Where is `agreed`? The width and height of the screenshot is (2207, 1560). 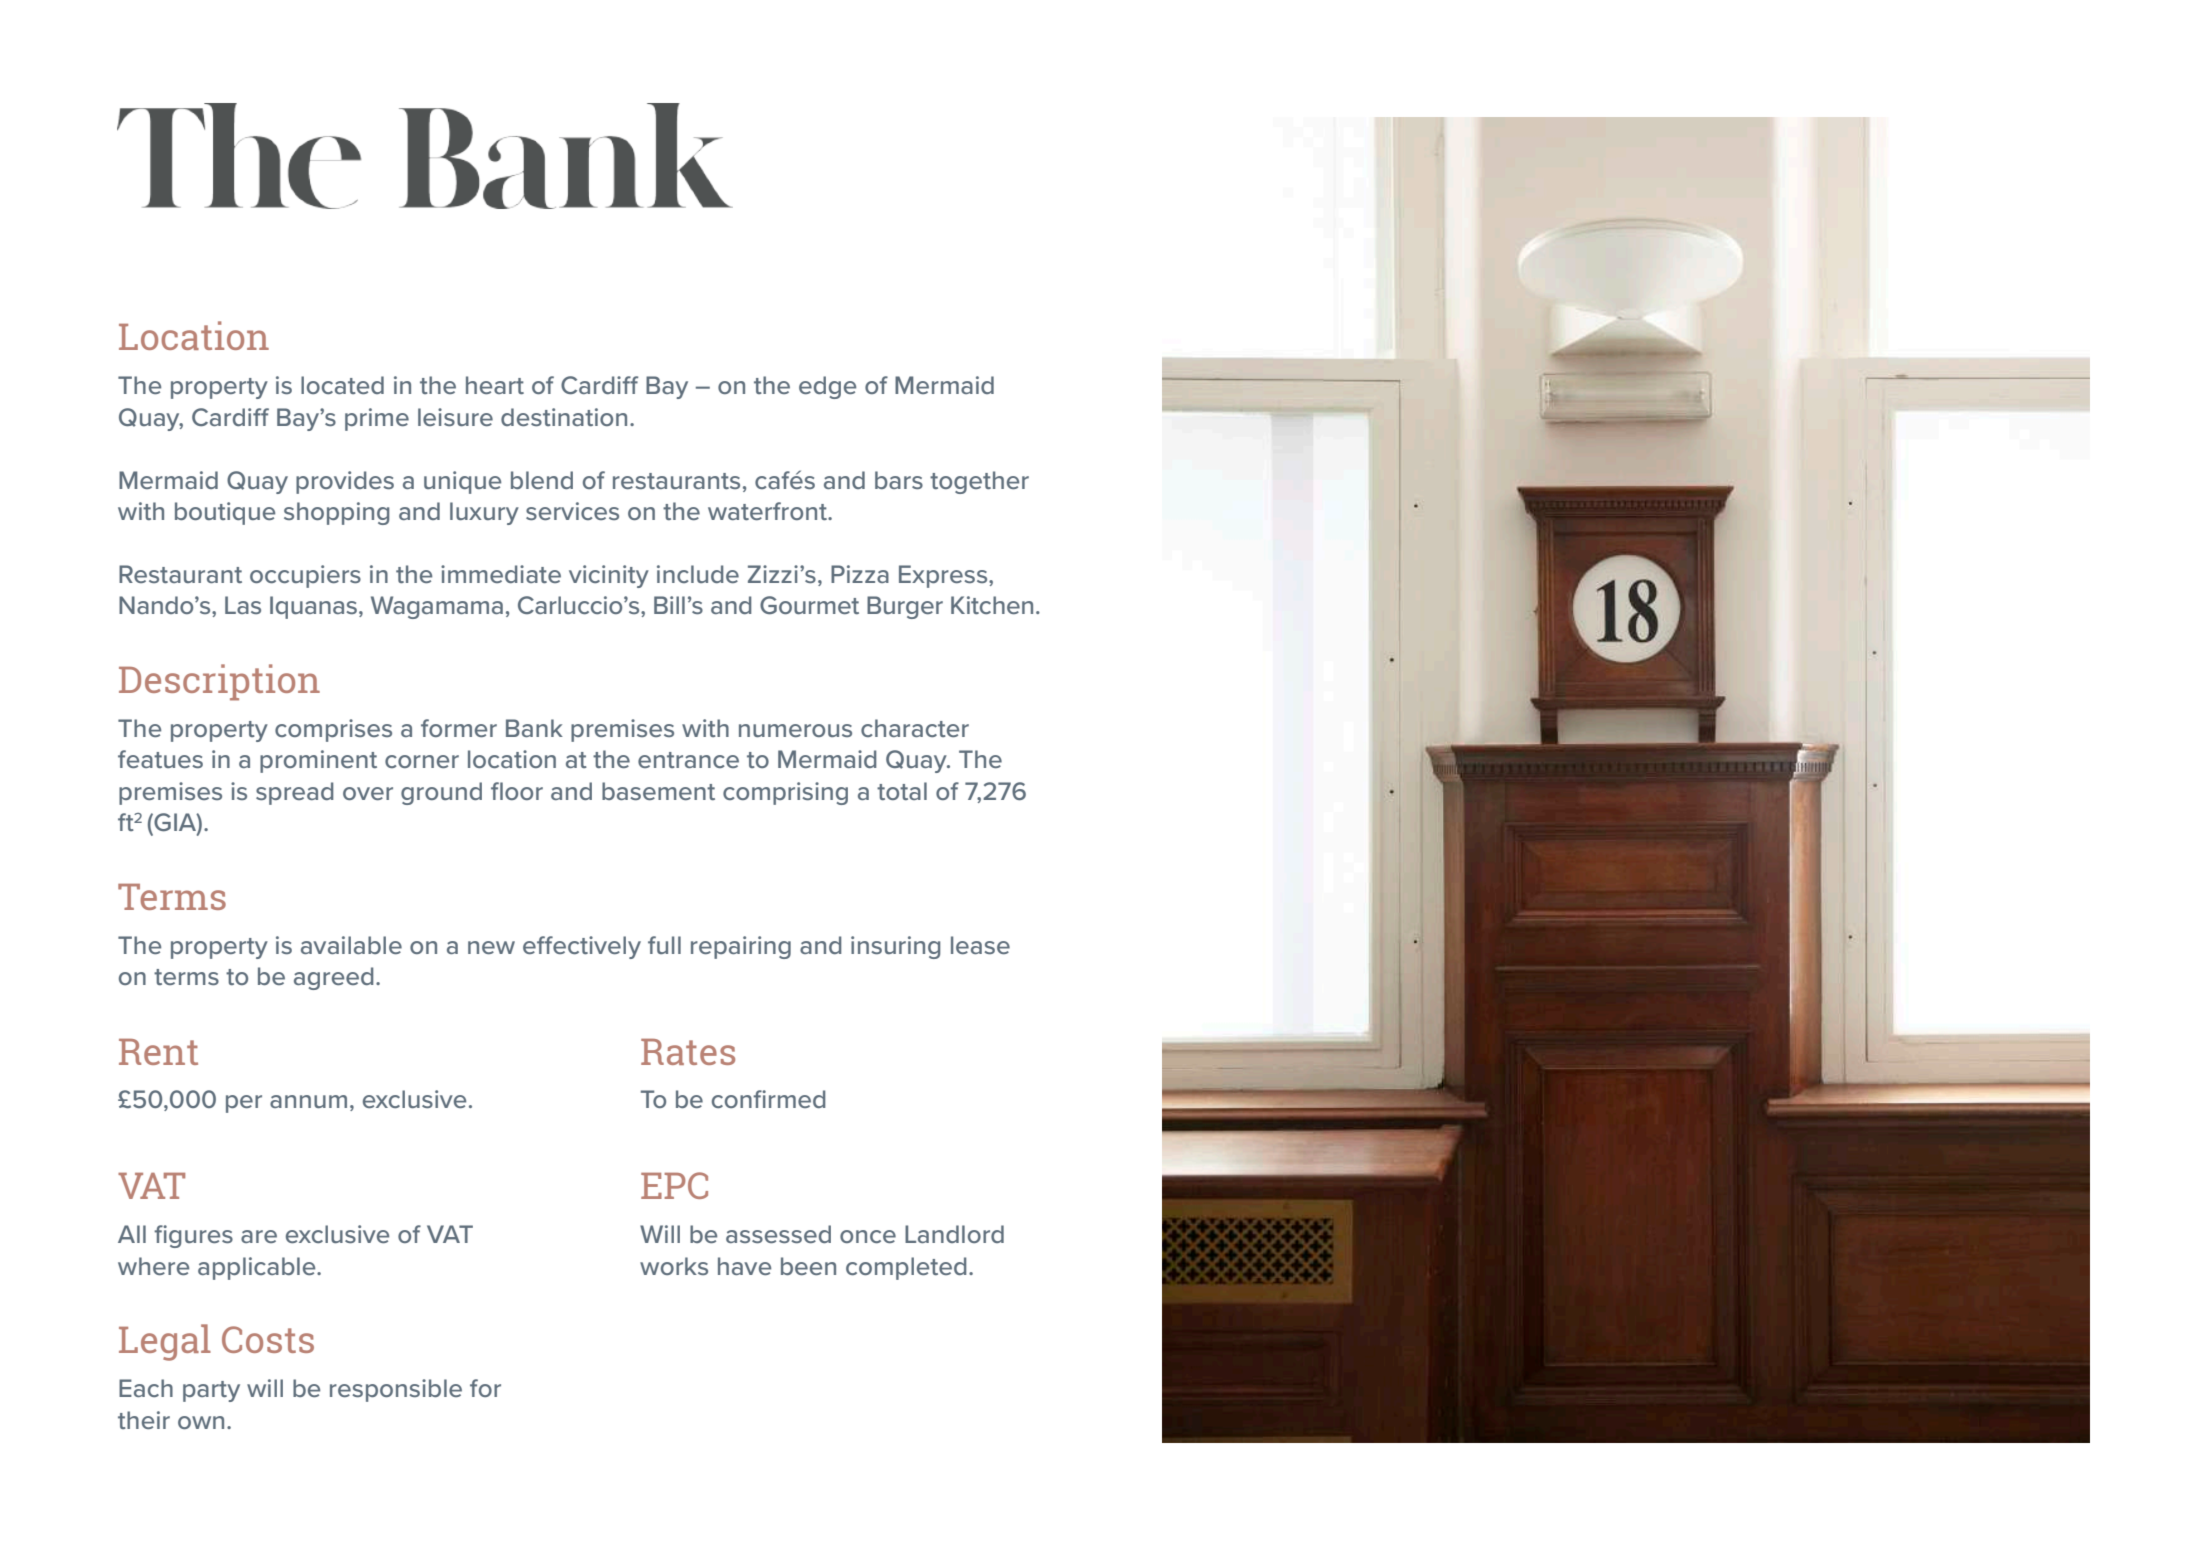 agreed is located at coordinates (334, 978).
